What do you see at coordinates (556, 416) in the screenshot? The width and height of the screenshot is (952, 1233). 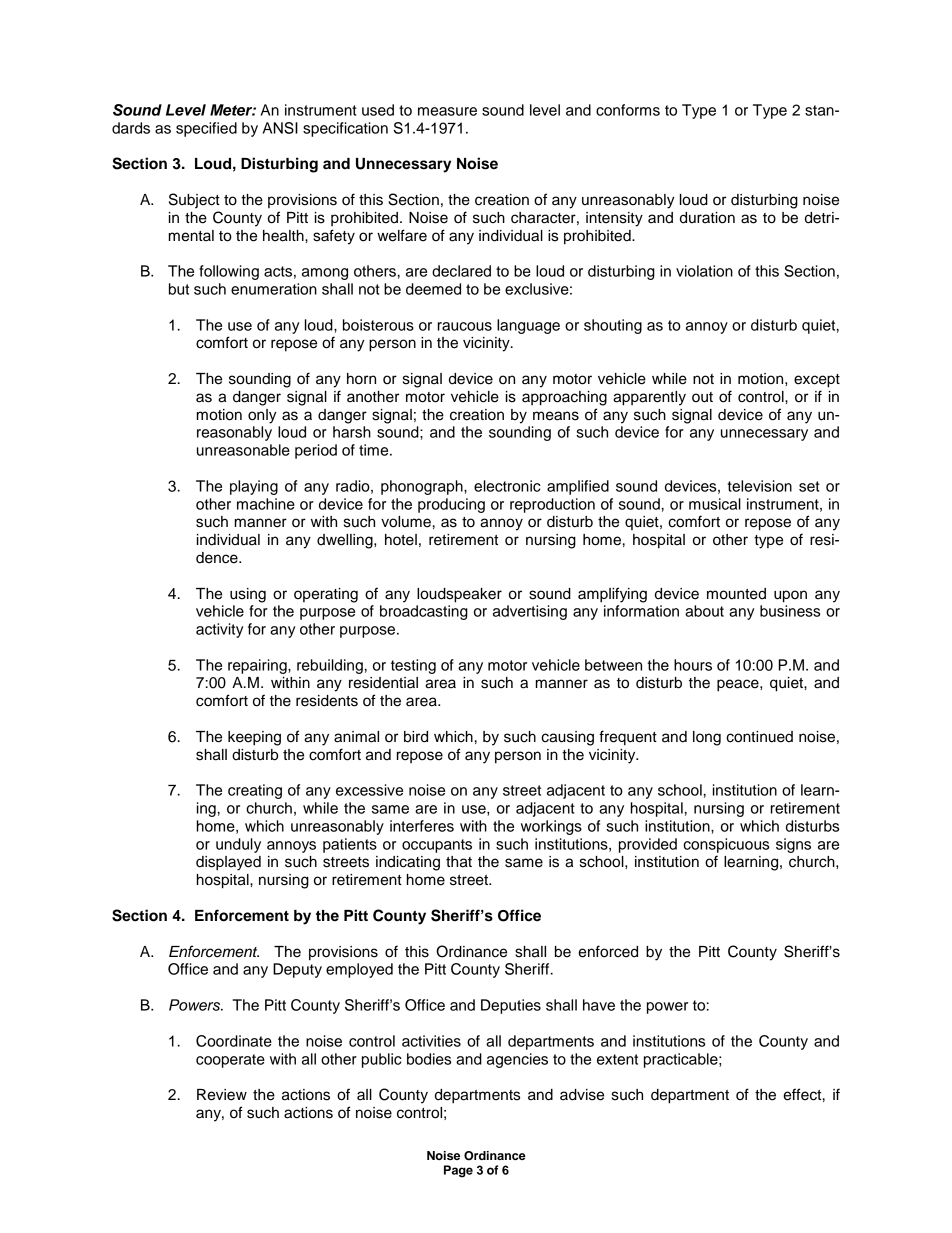 I see `means` at bounding box center [556, 416].
